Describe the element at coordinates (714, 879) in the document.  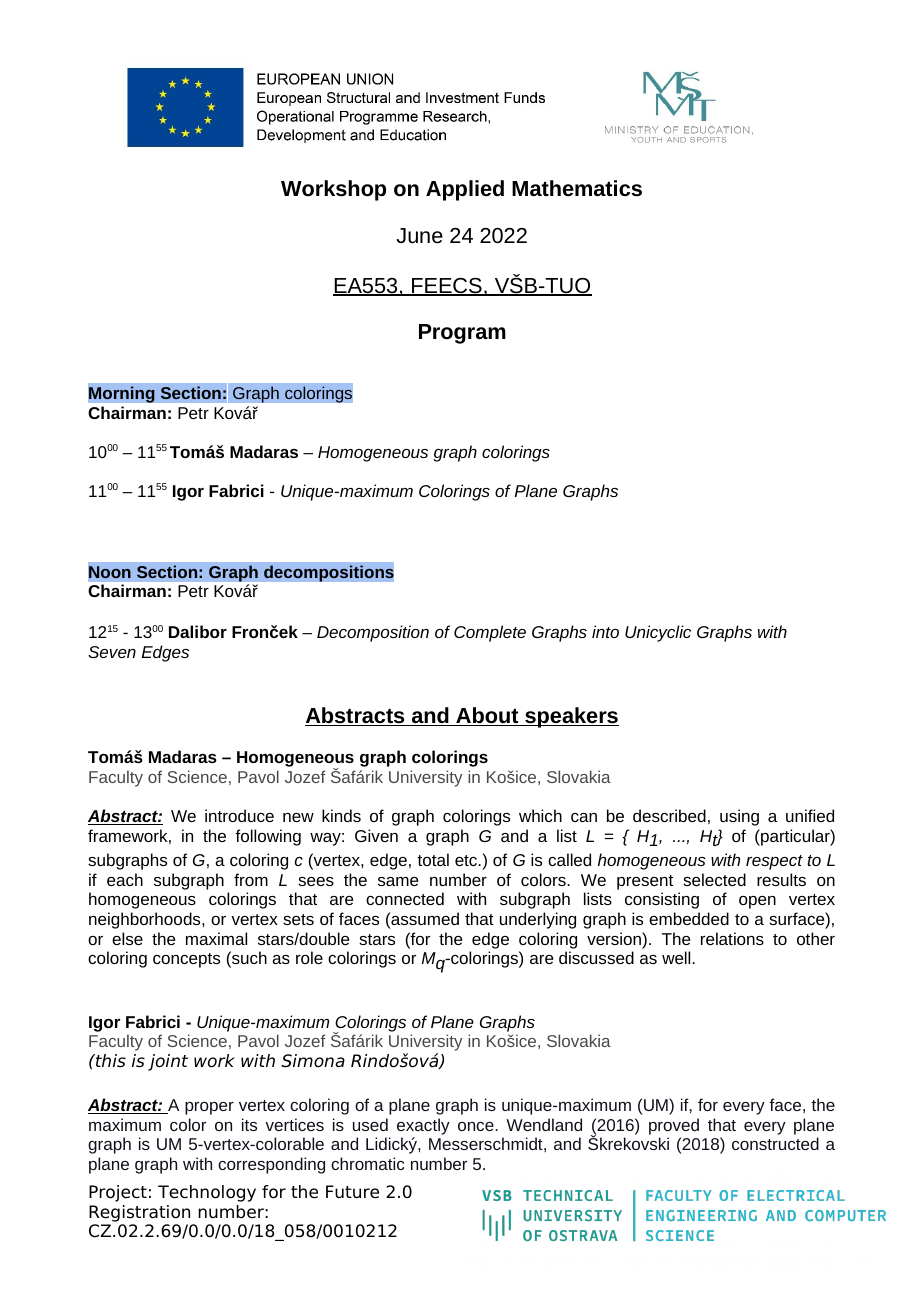
I see `selected` at that location.
